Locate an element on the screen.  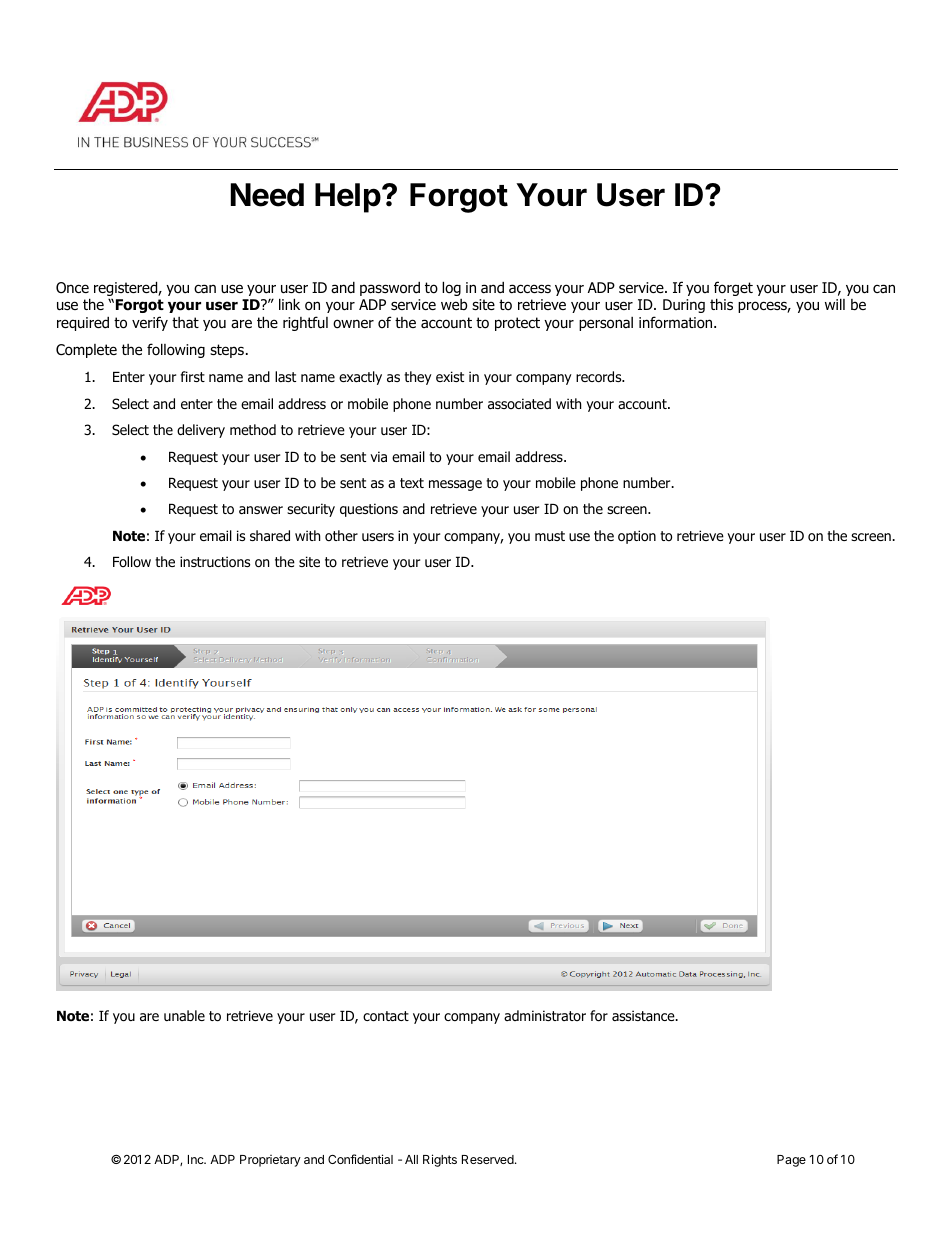
log is located at coordinates (451, 288).
